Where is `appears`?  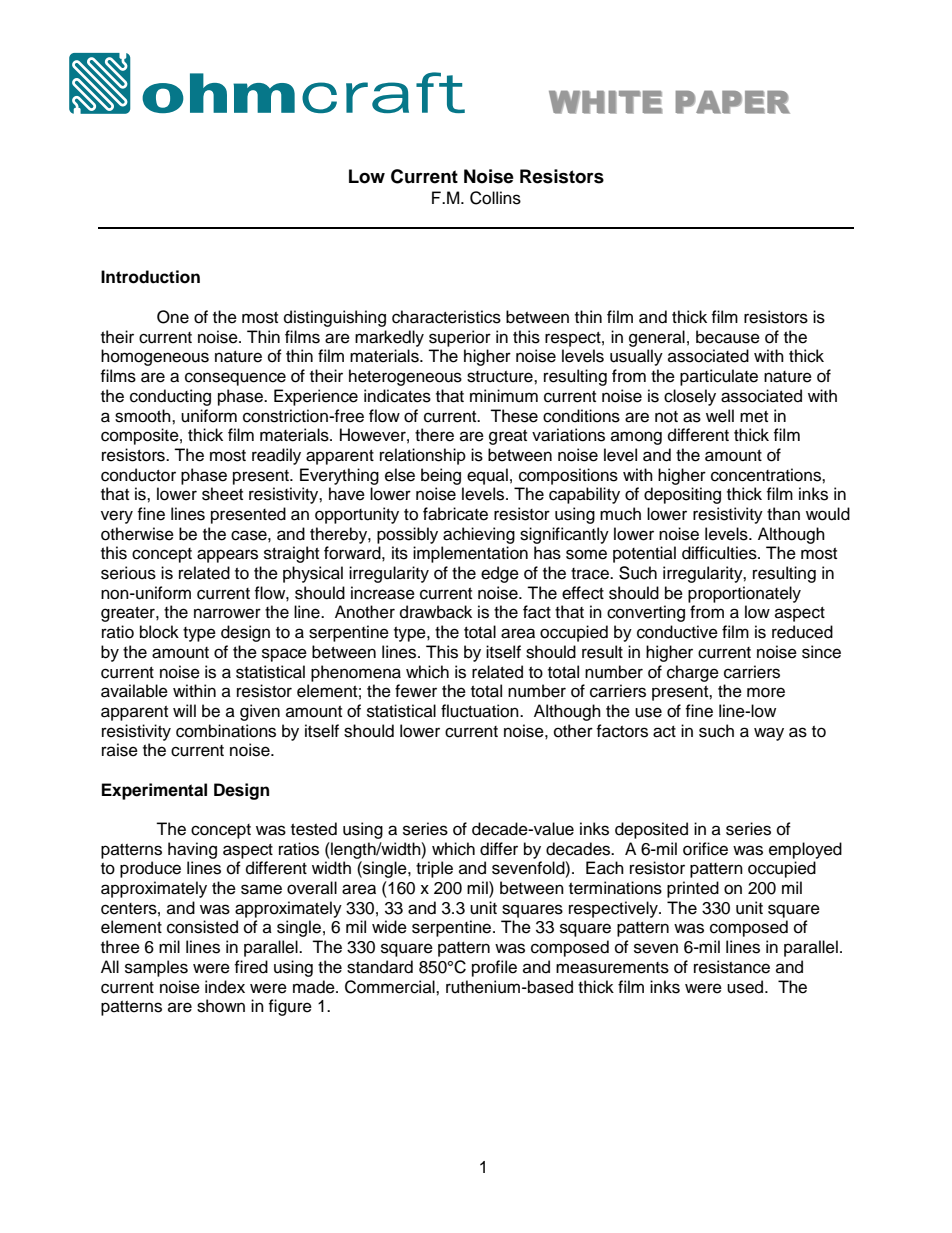
appears is located at coordinates (227, 556).
